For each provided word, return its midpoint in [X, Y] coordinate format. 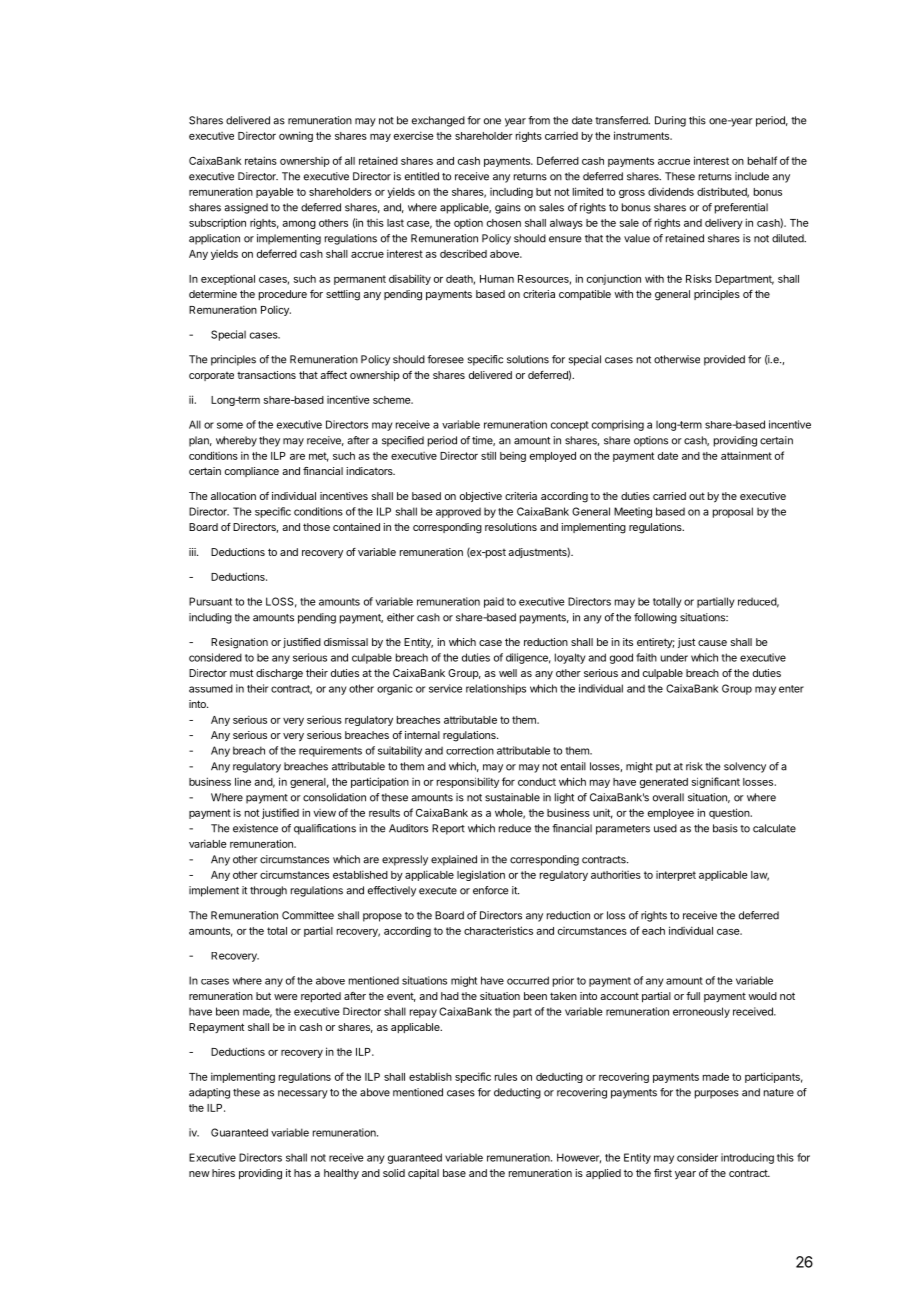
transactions [266, 375]
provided [724, 360]
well [508, 673]
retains [261, 160]
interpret [676, 876]
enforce [490, 890]
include [752, 176]
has [302, 1173]
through [268, 891]
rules [506, 1077]
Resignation [239, 643]
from [539, 120]
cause [712, 643]
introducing [747, 1158]
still [488, 455]
